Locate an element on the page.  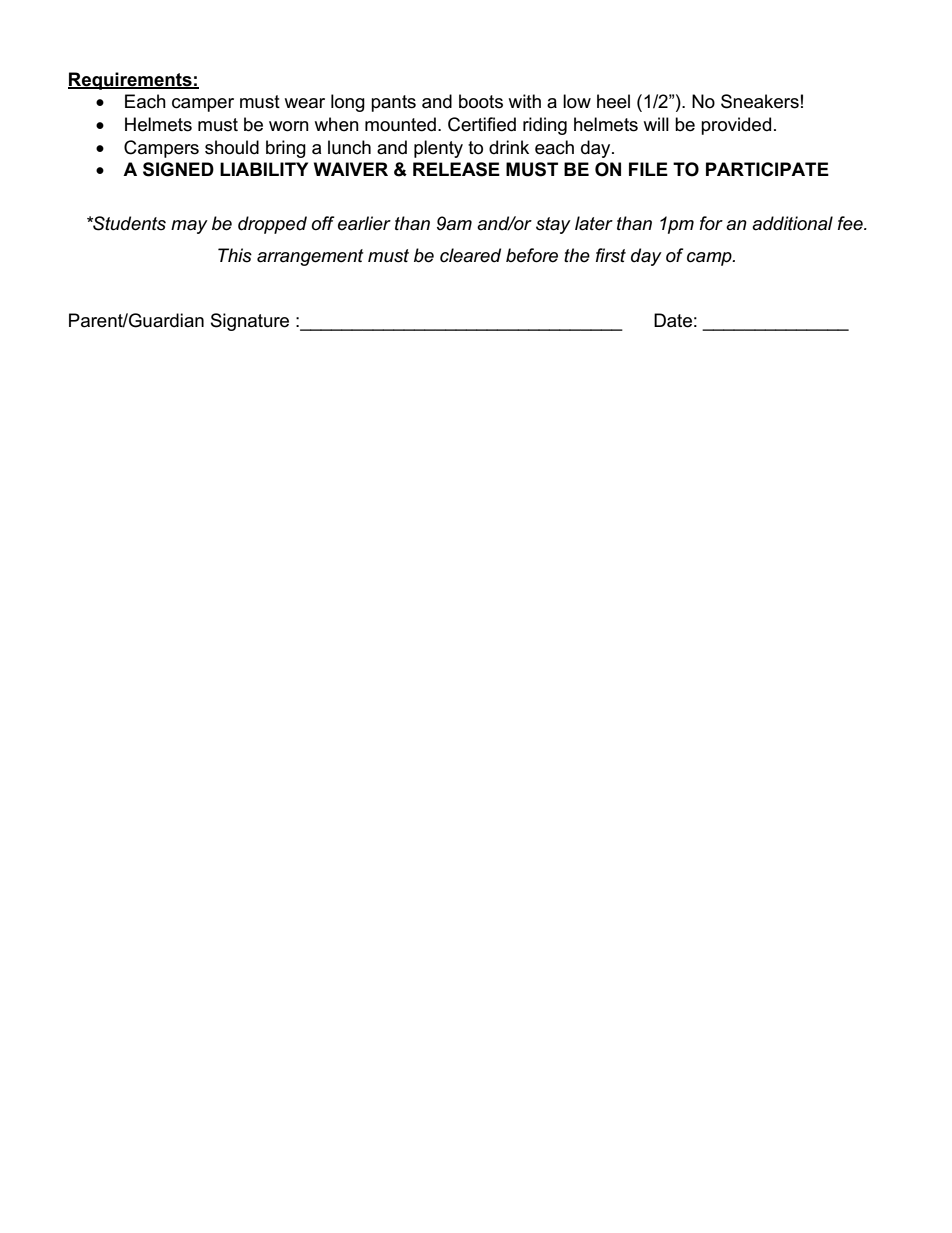
cleared is located at coordinates (470, 255).
